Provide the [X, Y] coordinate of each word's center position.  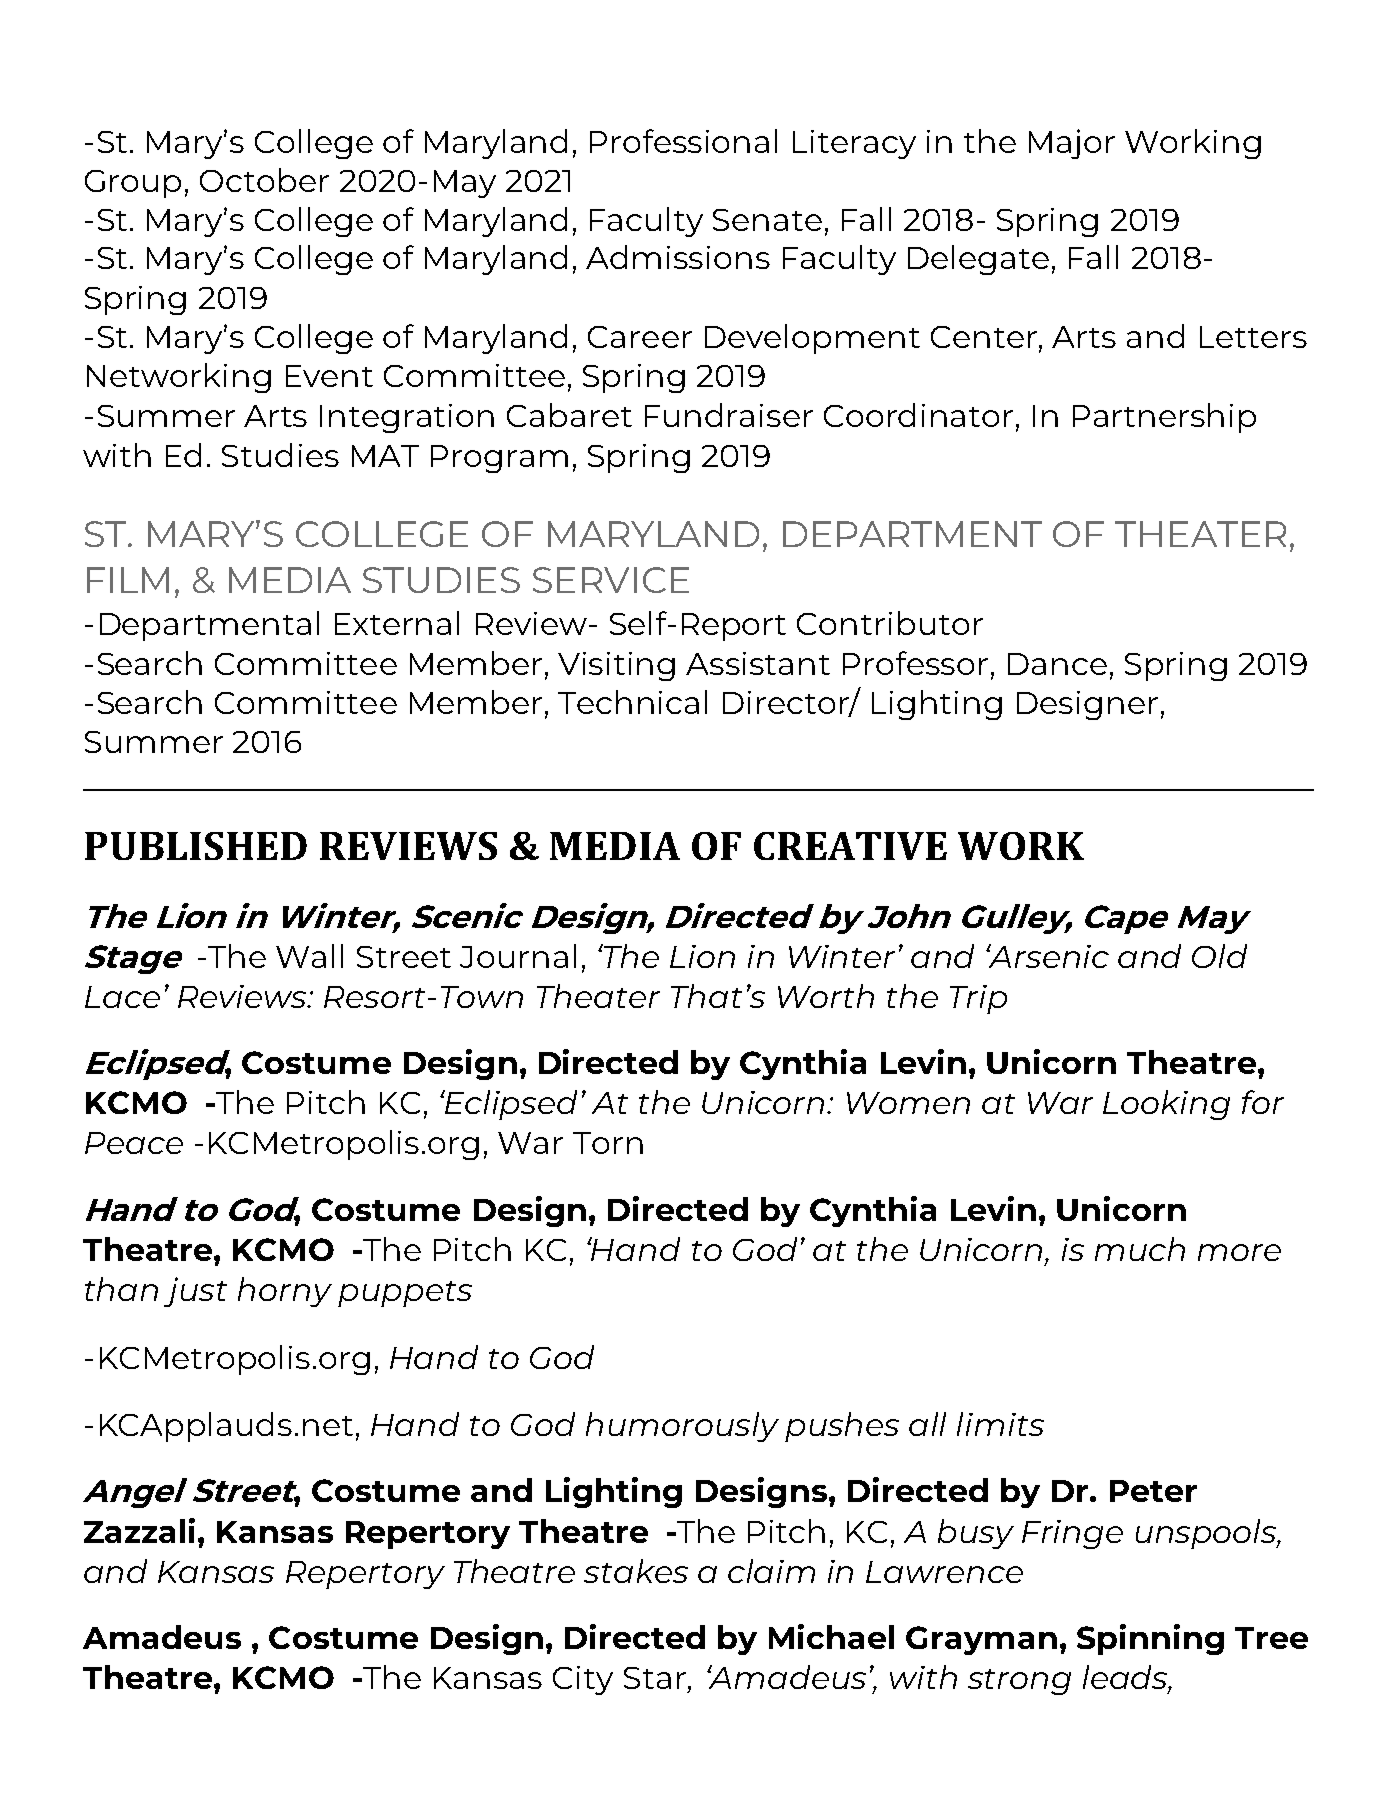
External [397, 623]
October [264, 180]
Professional [683, 141]
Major [1072, 144]
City [583, 1680]
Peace [134, 1143]
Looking [1166, 1105]
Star [655, 1678]
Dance [1057, 664]
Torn [608, 1143]
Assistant [758, 663]
